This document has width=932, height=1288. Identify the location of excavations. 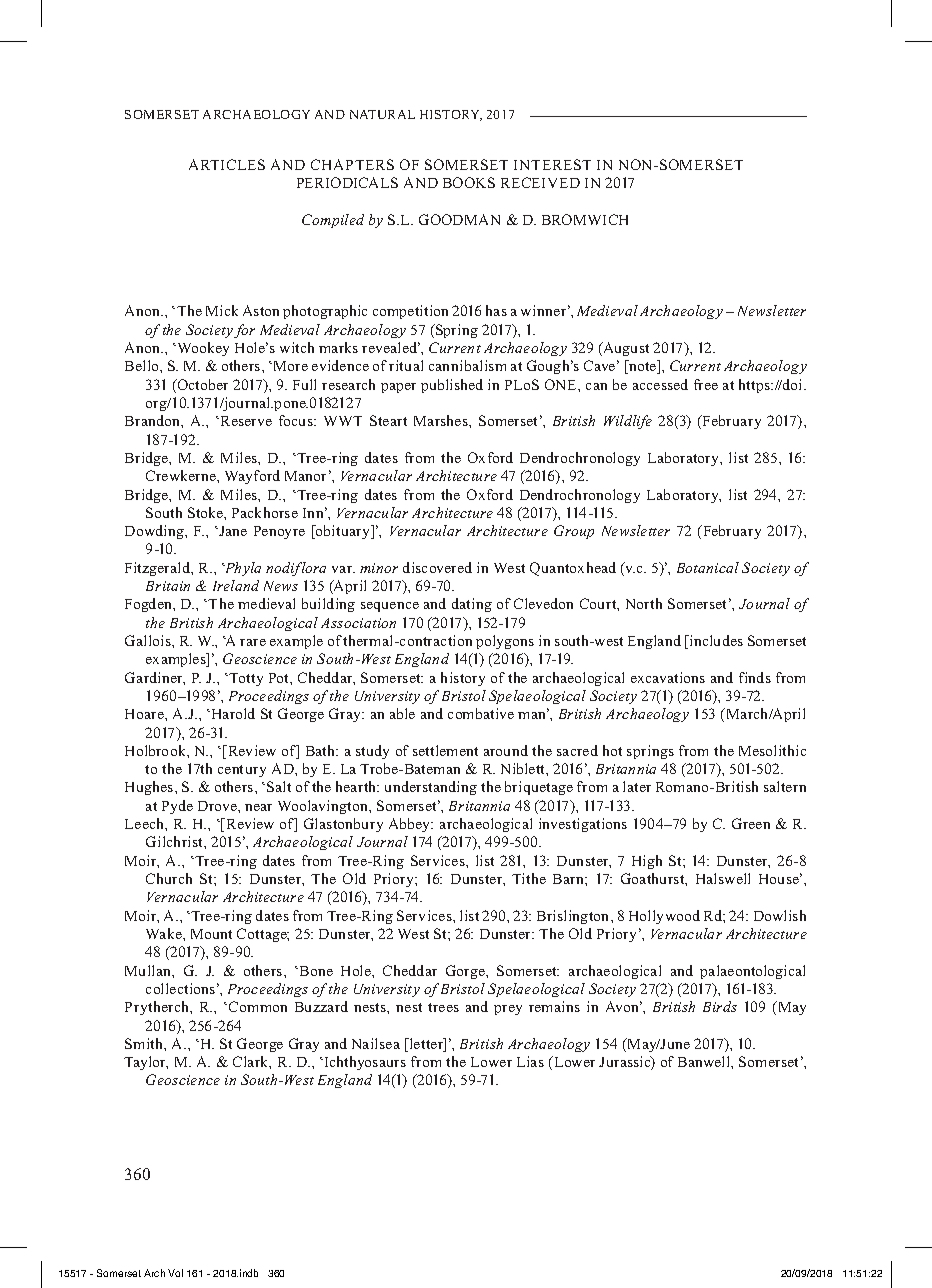
(668, 677).
